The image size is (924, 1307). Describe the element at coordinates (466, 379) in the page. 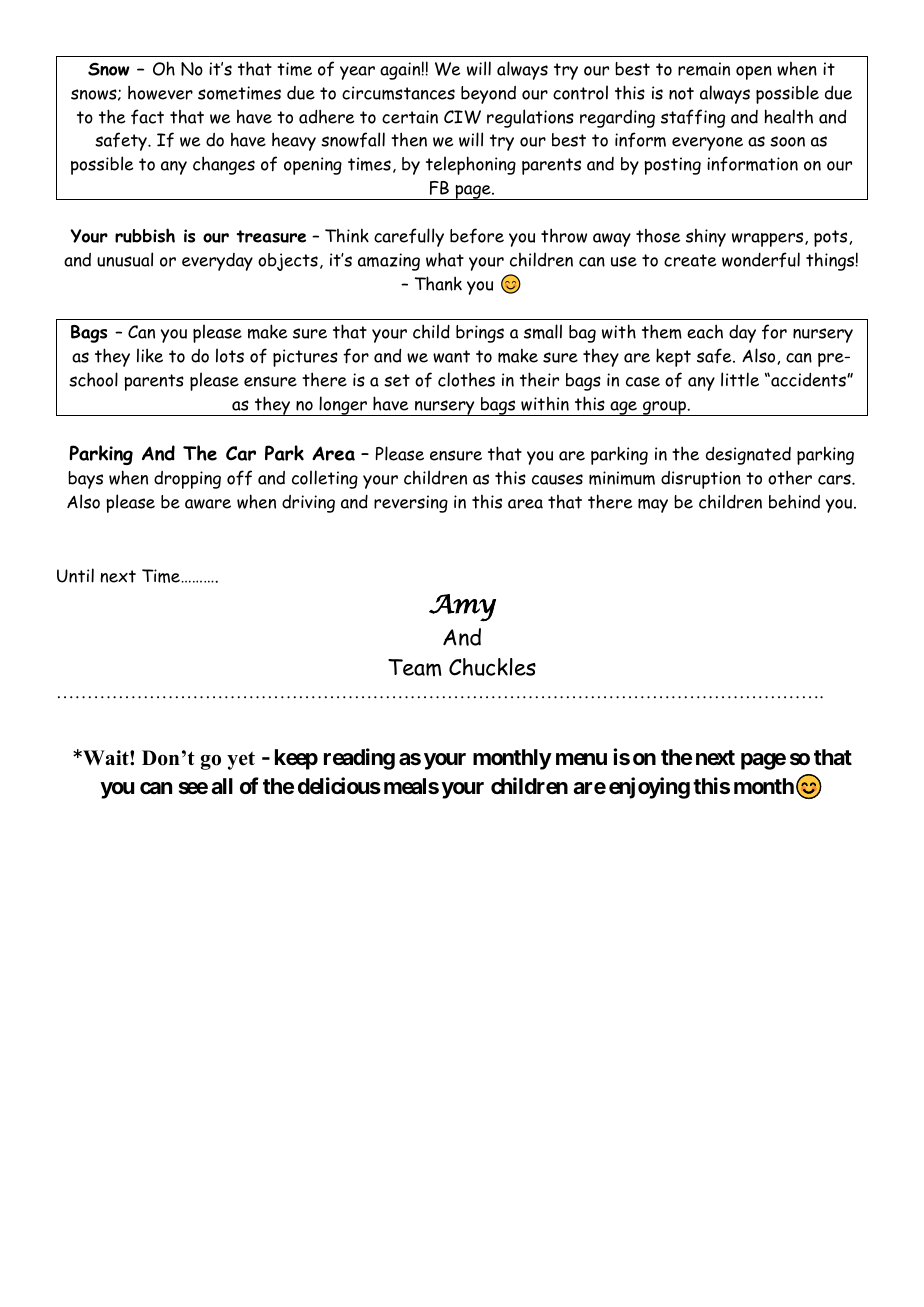

I see `clothes` at that location.
